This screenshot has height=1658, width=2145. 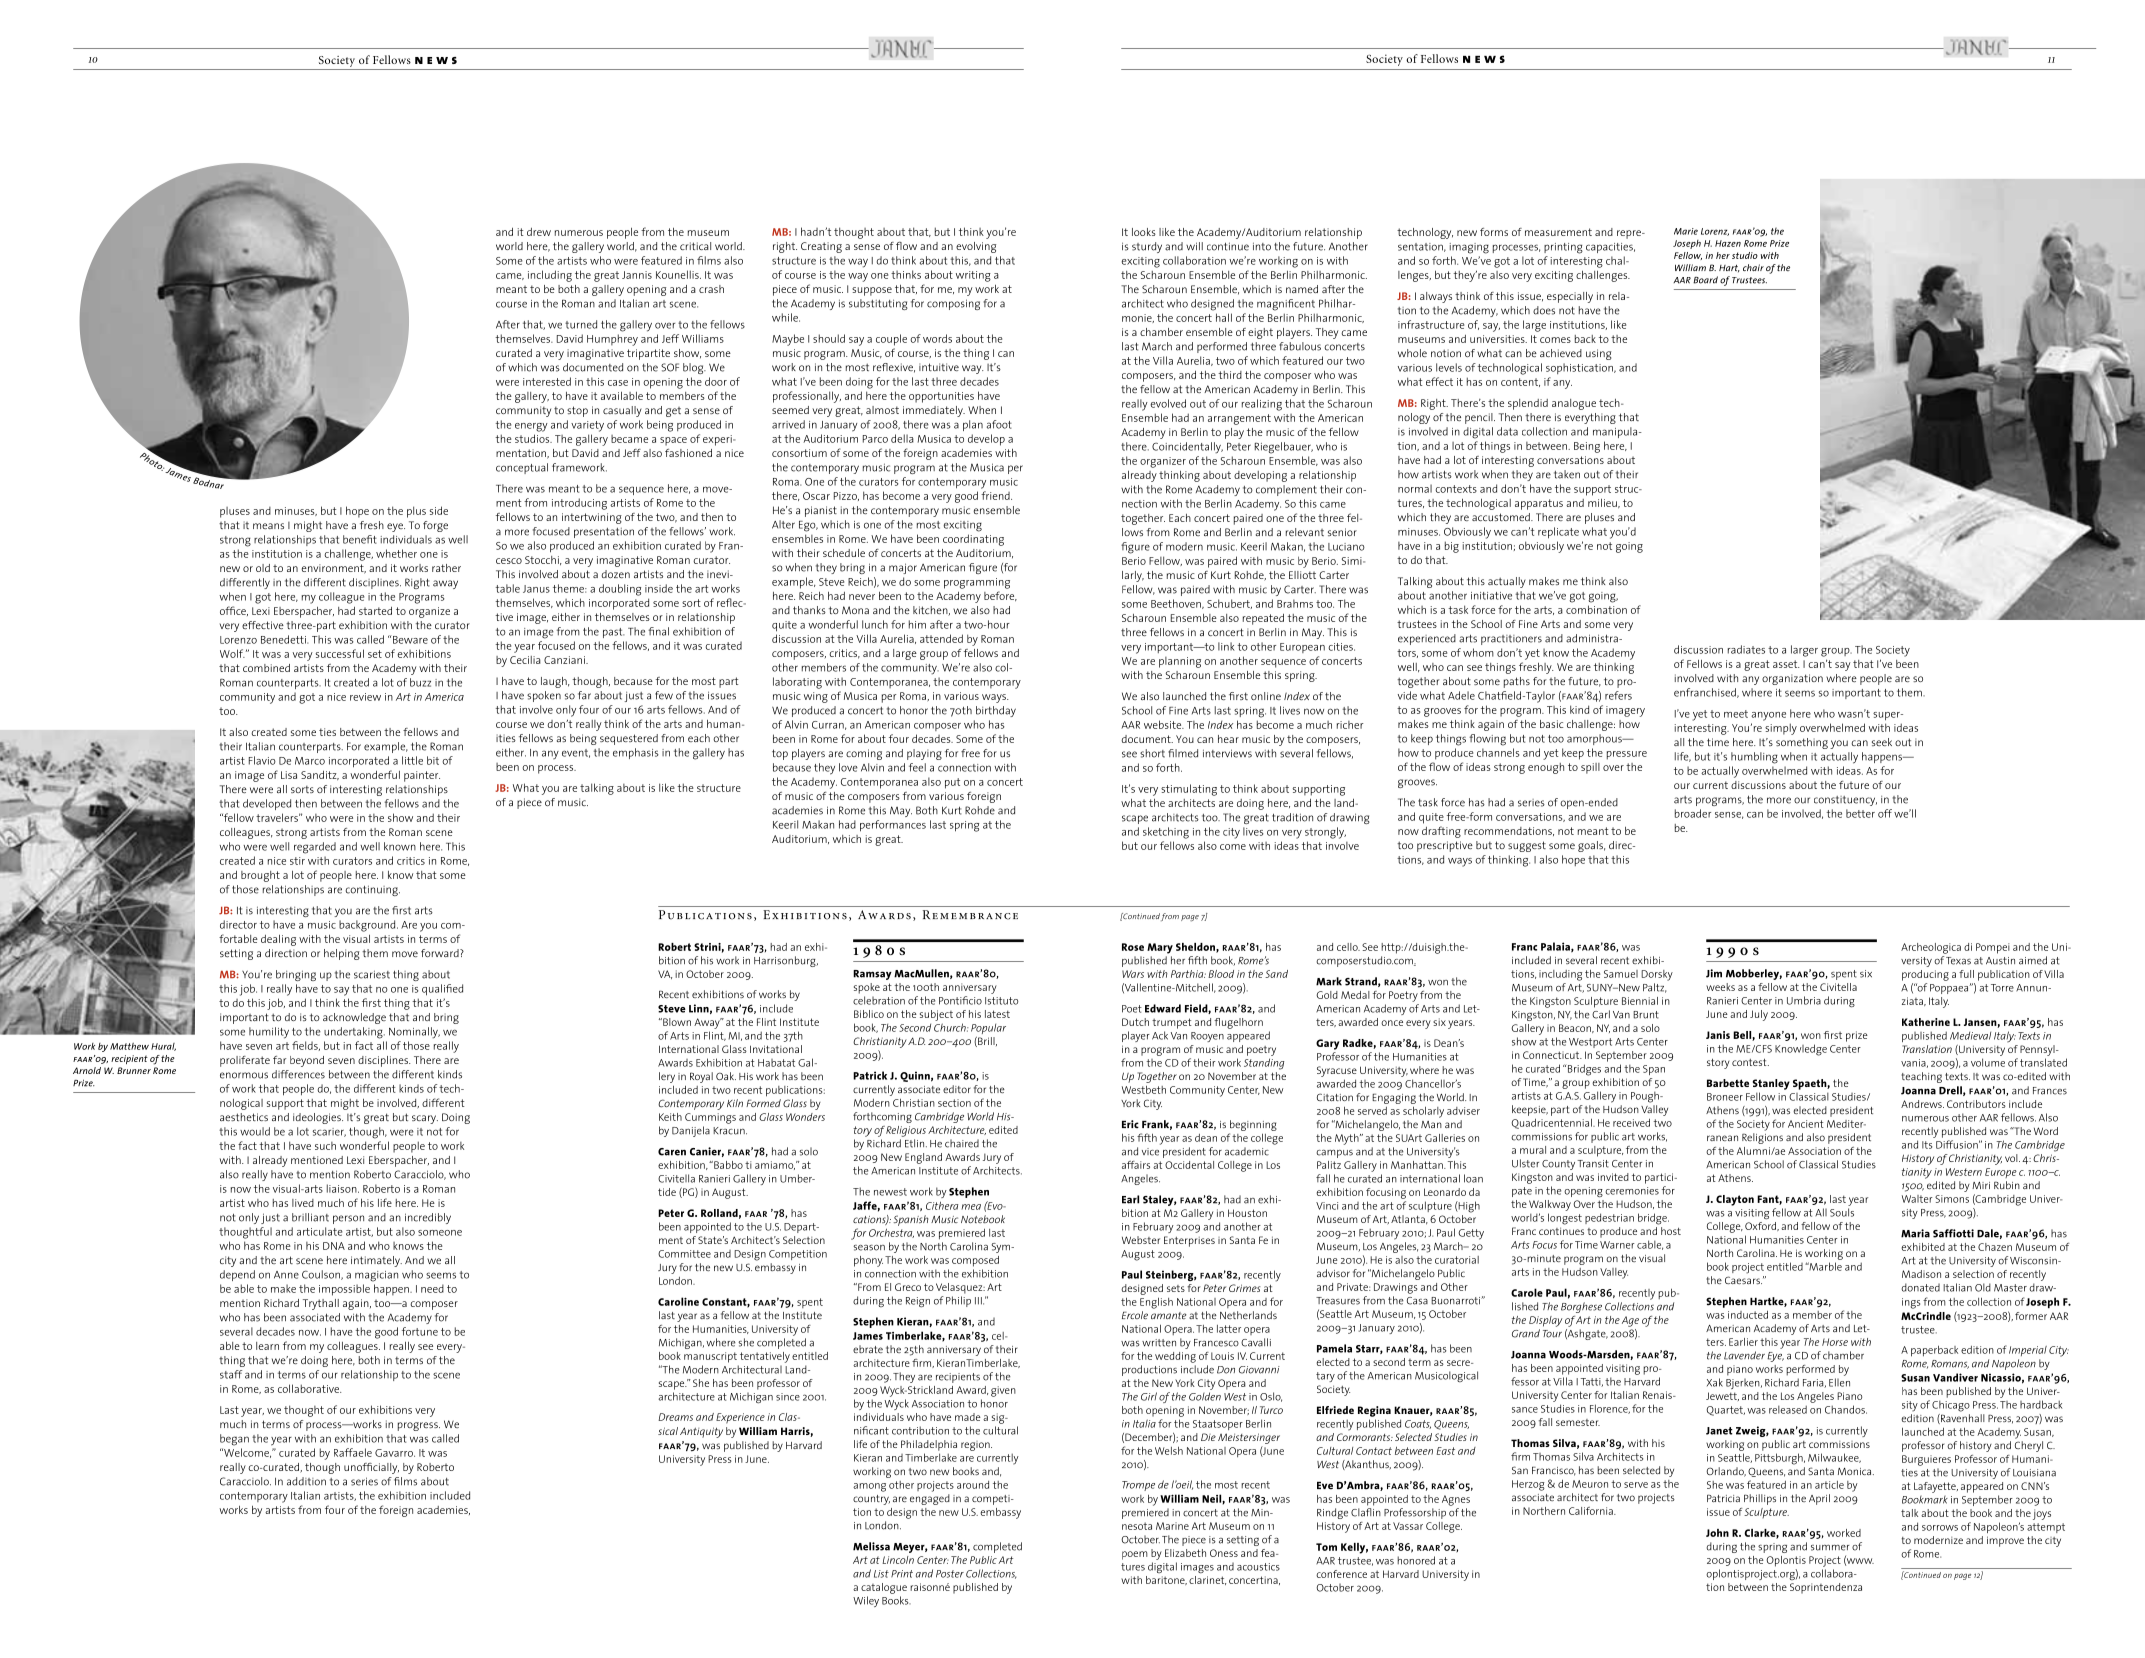 What do you see at coordinates (1806, 1124) in the screenshot?
I see `Ancient` at bounding box center [1806, 1124].
